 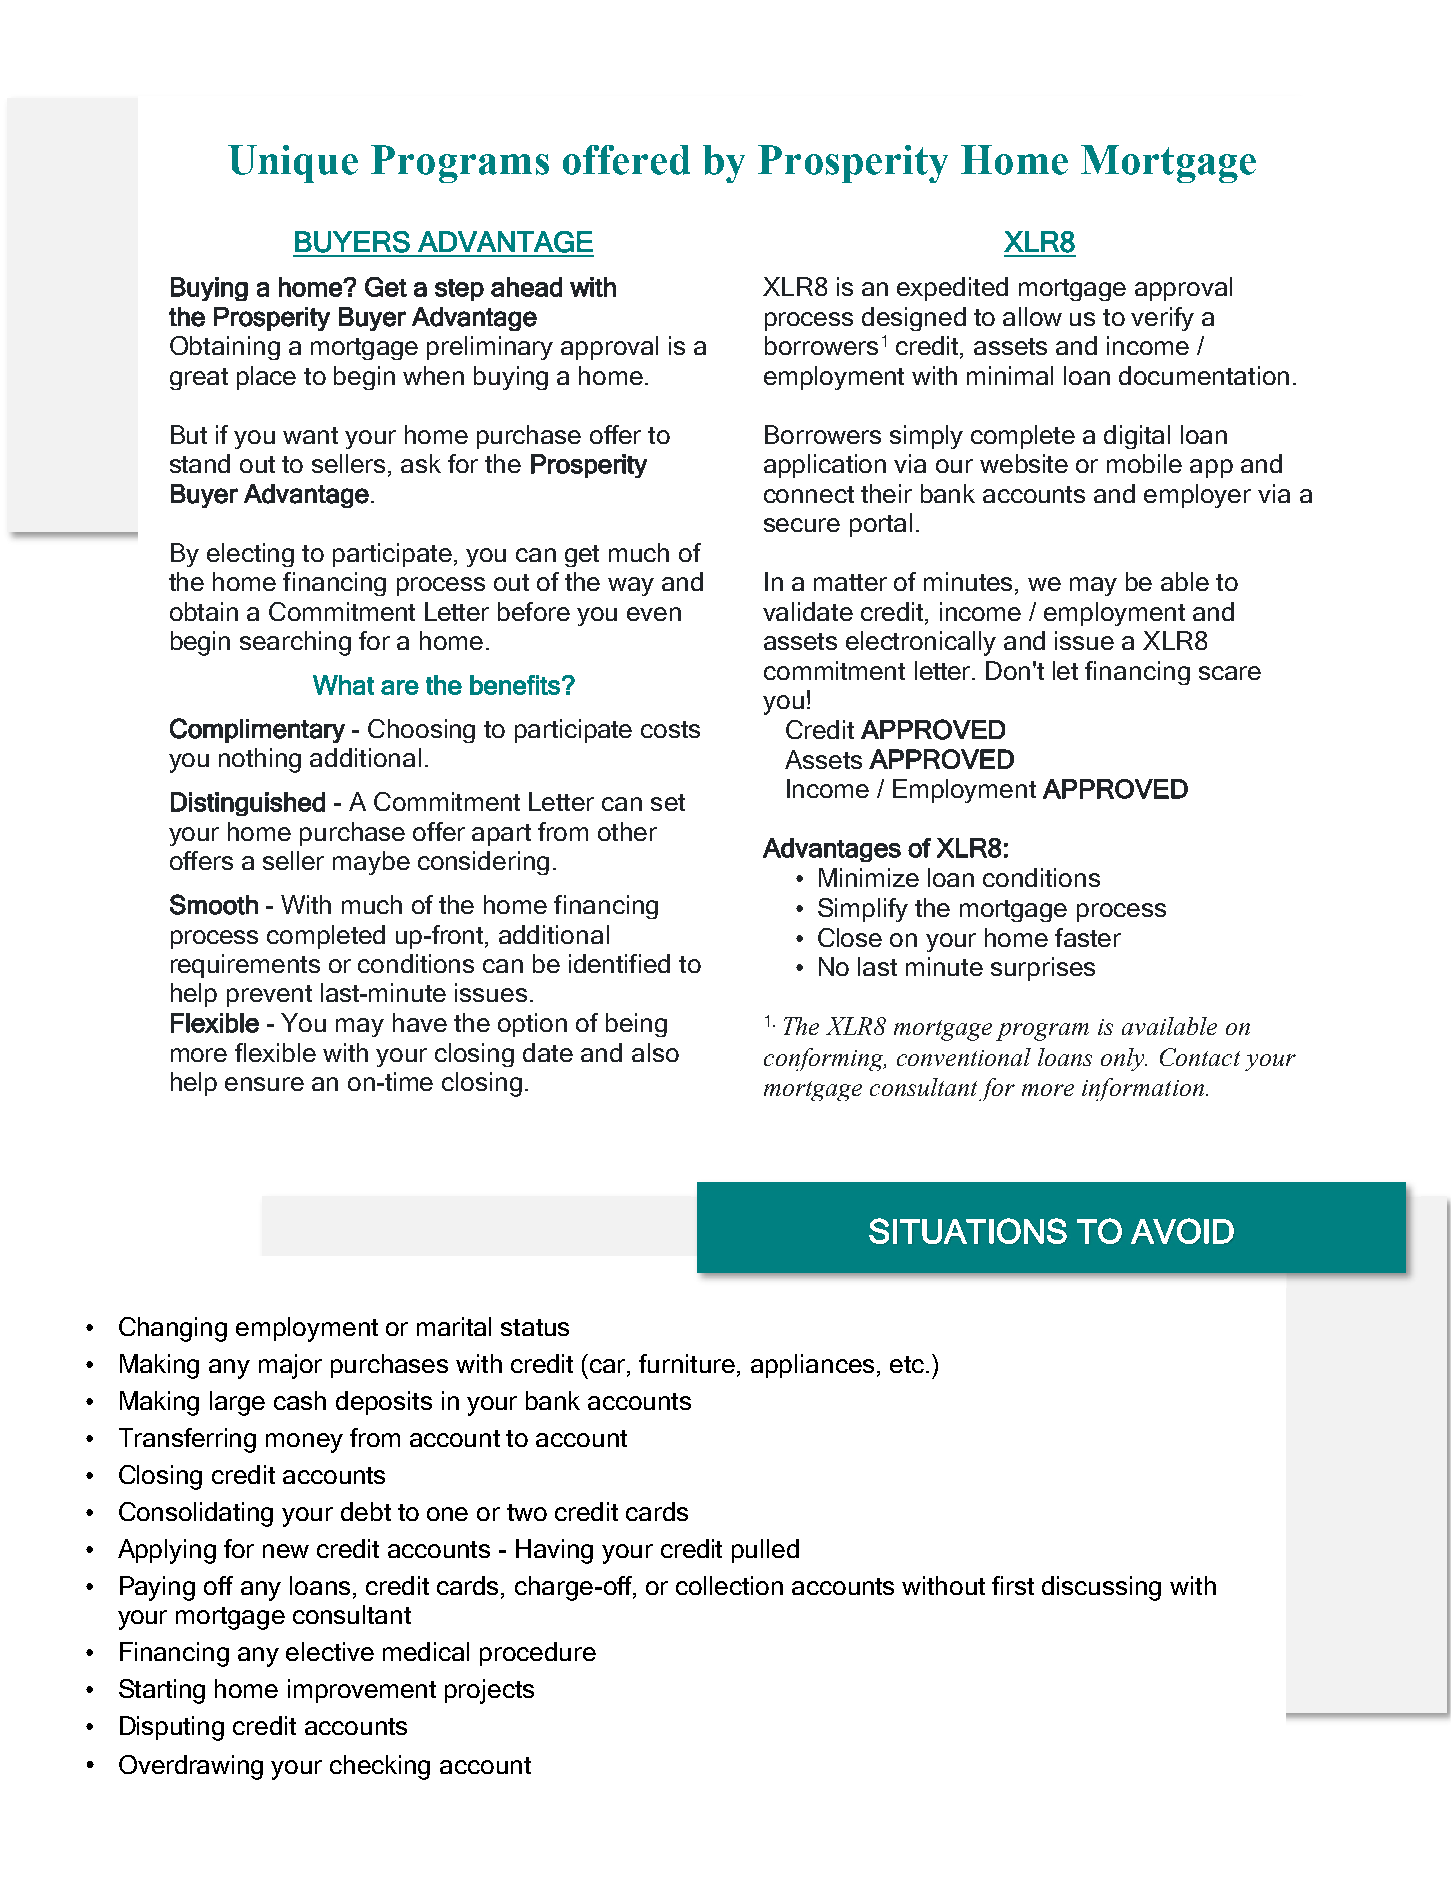 I want to click on procedure, so click(x=538, y=1654).
